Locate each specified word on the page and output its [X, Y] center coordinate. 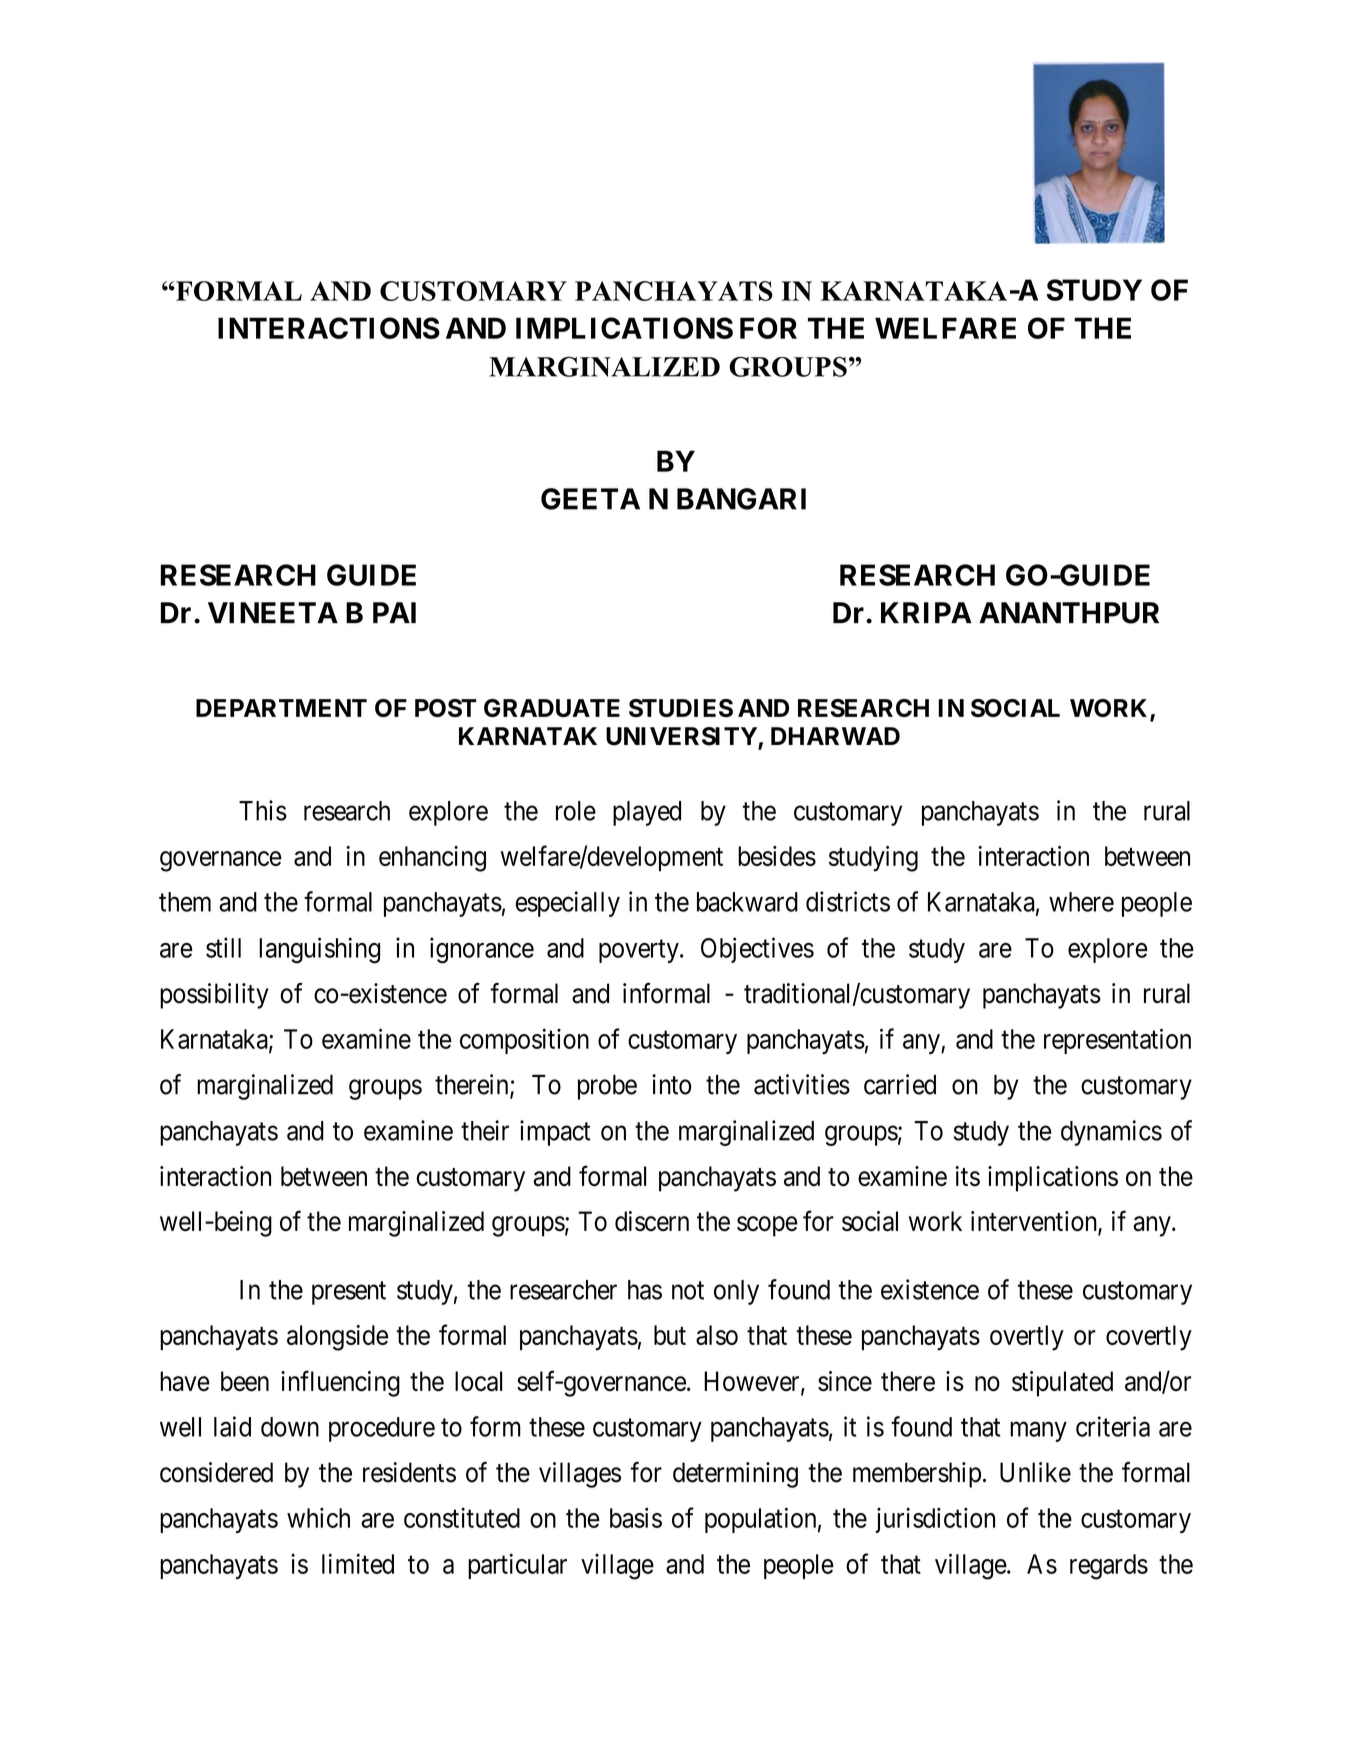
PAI [394, 612]
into [671, 1084]
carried [900, 1084]
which [318, 1517]
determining [735, 1475]
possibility [214, 996]
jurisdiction [935, 1520]
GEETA [590, 499]
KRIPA [926, 612]
